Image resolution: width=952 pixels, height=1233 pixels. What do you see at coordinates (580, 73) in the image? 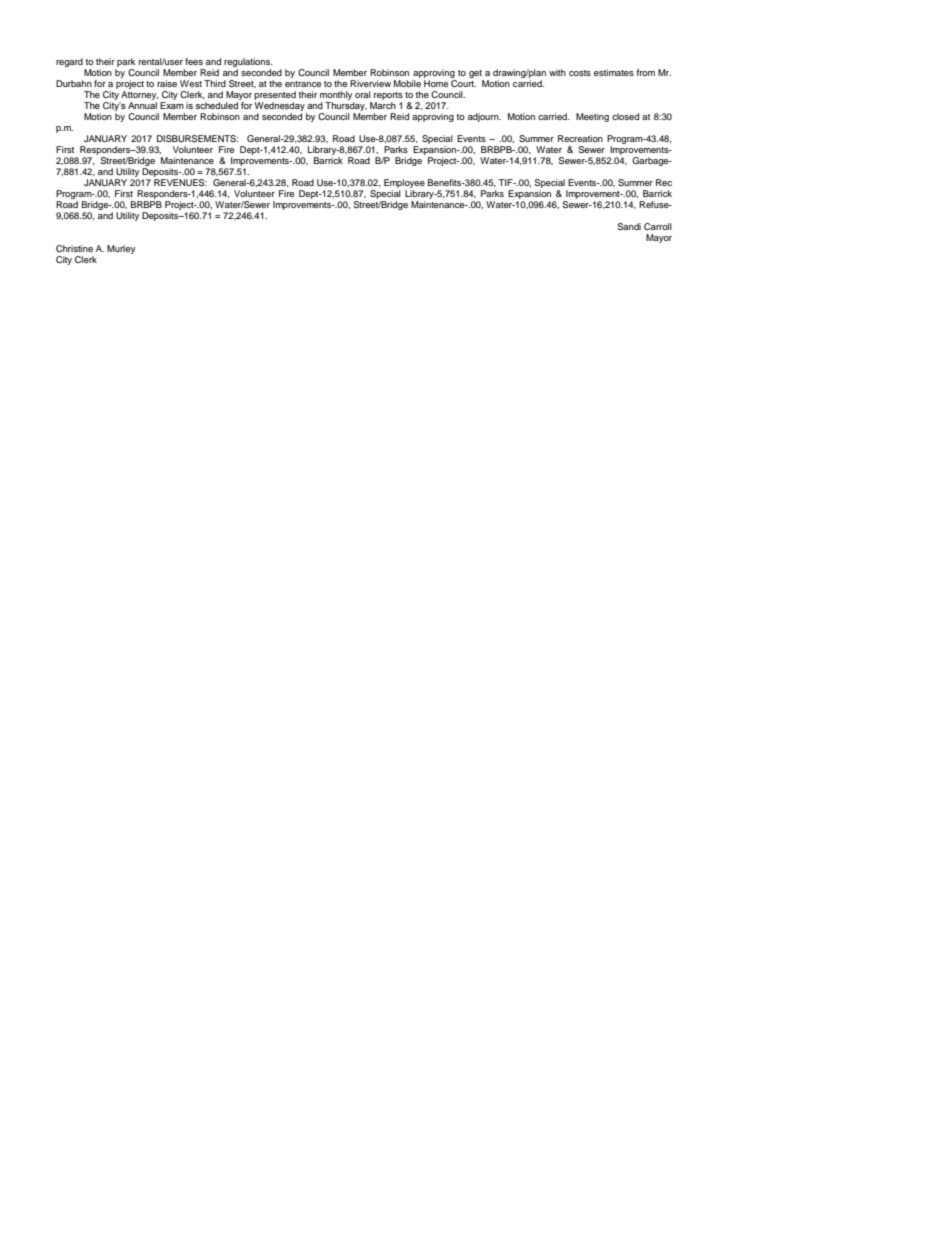
I see `costs` at bounding box center [580, 73].
